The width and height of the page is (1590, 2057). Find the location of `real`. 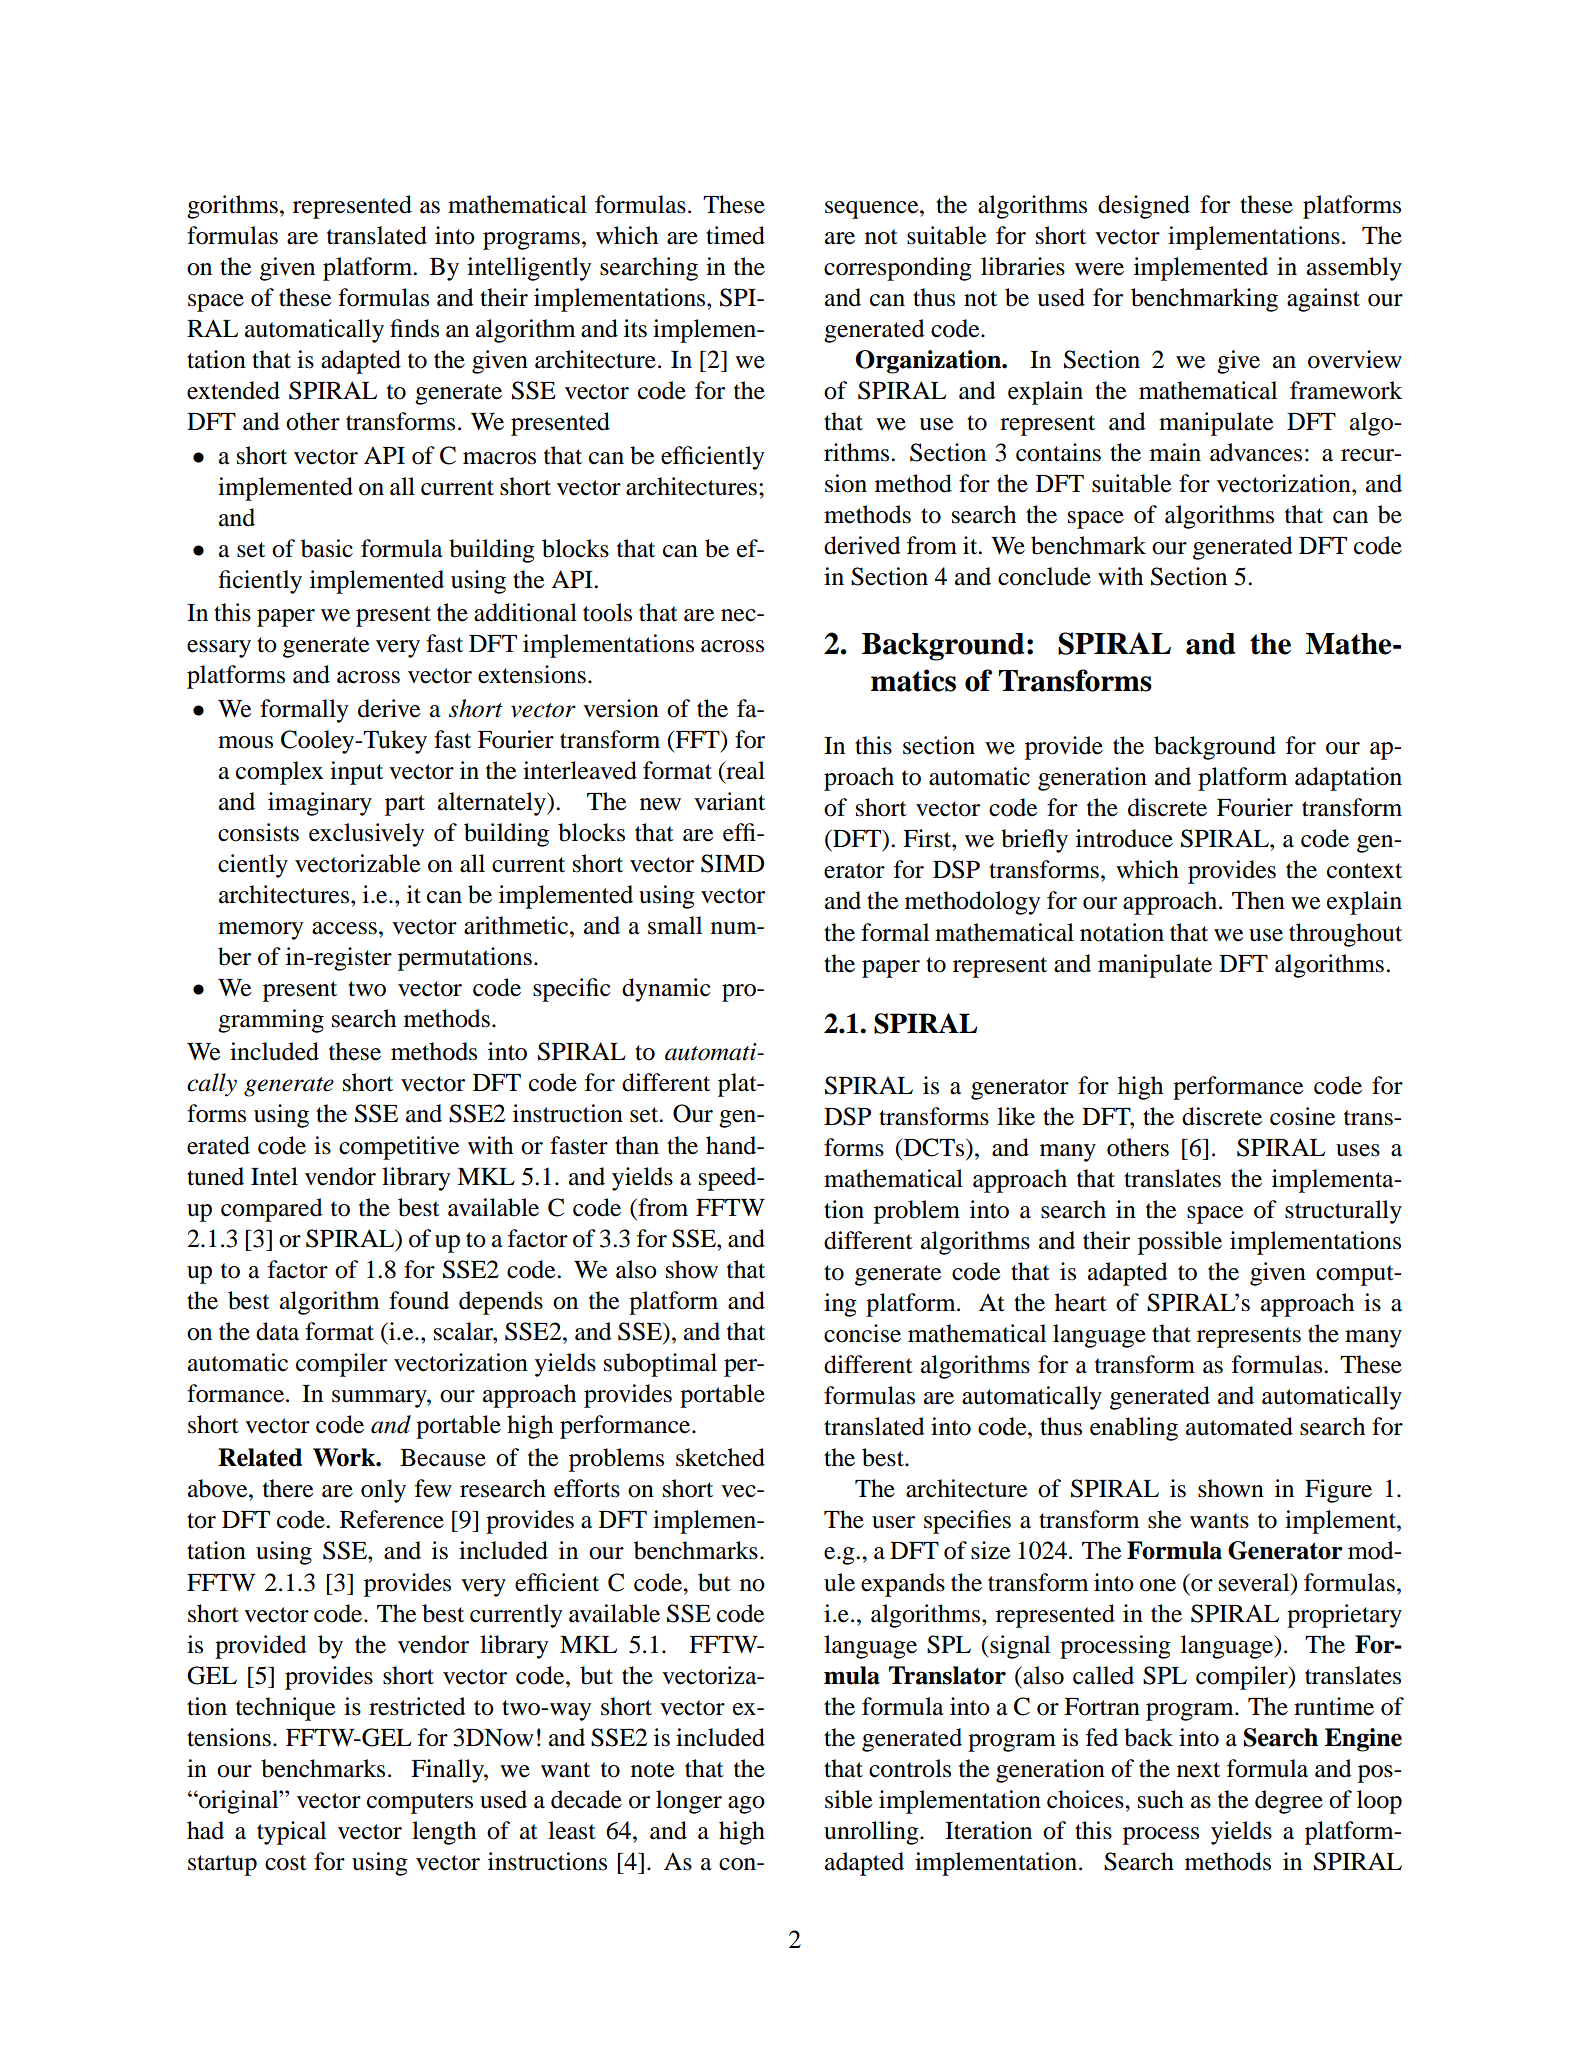

real is located at coordinates (744, 770).
